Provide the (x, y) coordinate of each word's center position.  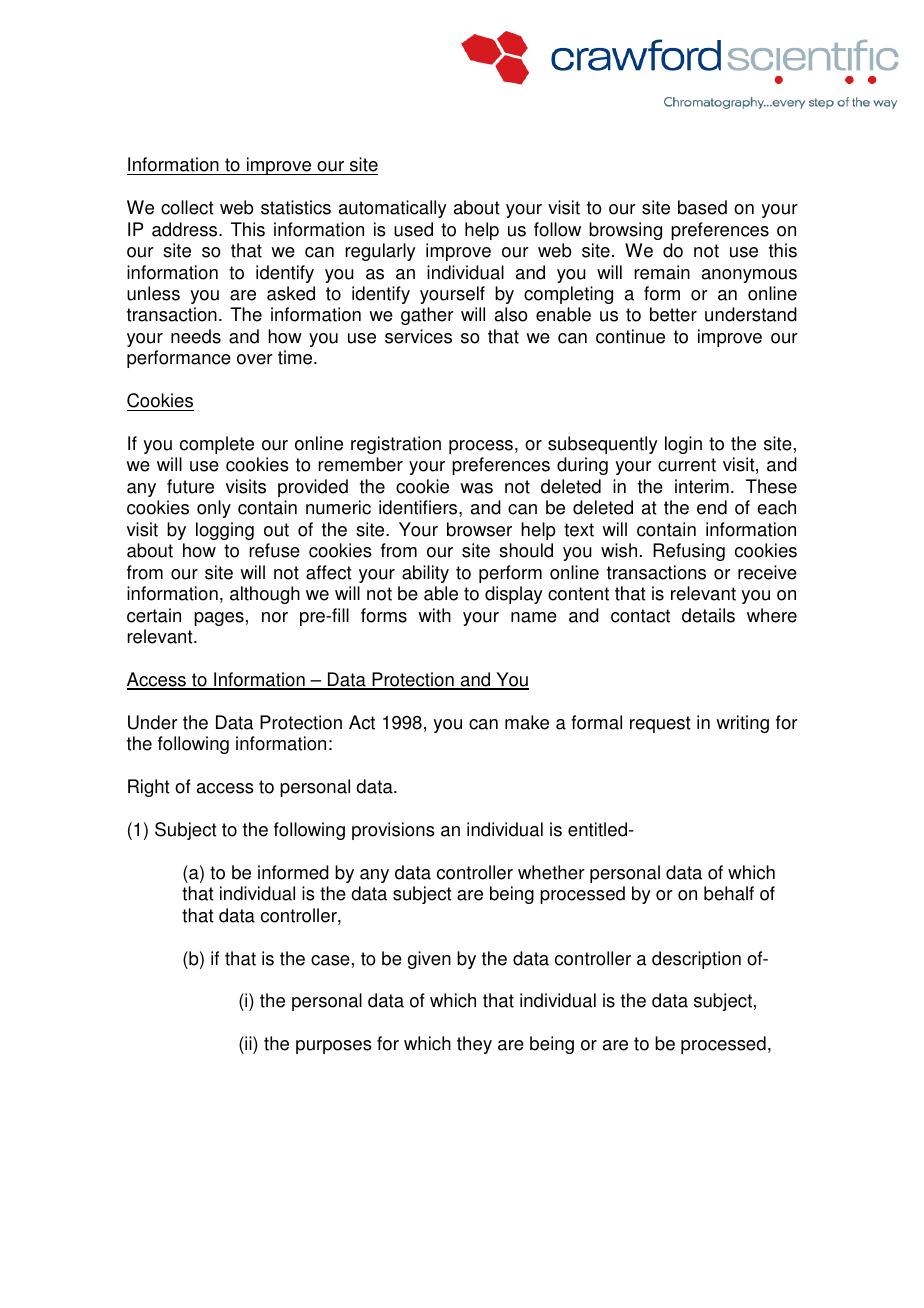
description (696, 960)
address (186, 229)
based (702, 207)
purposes (334, 1047)
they (474, 1045)
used (413, 229)
